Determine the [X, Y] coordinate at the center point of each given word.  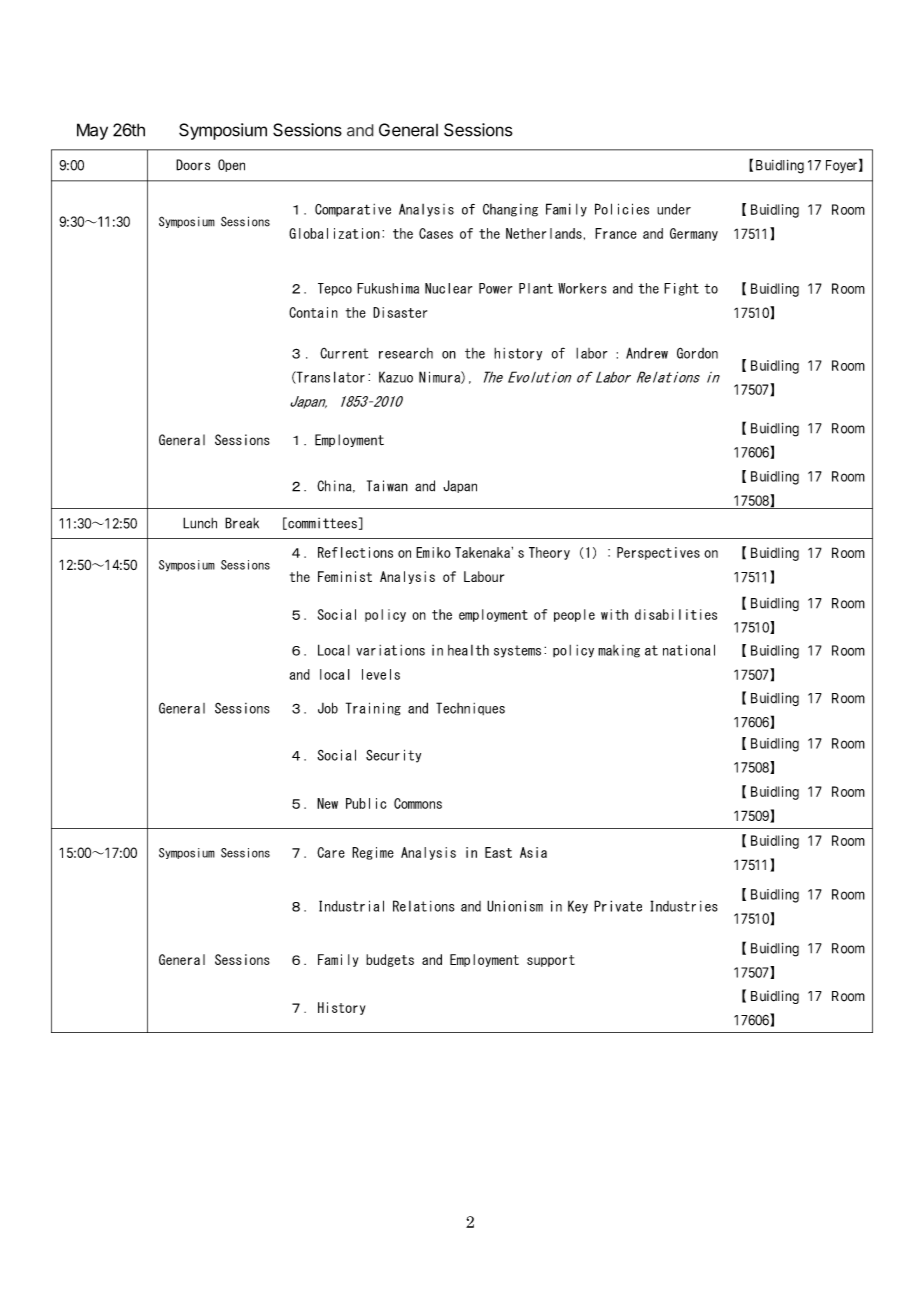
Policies [622, 209]
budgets [390, 960]
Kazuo [396, 377]
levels [381, 674]
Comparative [353, 210]
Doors [193, 165]
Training [373, 709]
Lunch [200, 523]
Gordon [697, 353]
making [619, 651]
